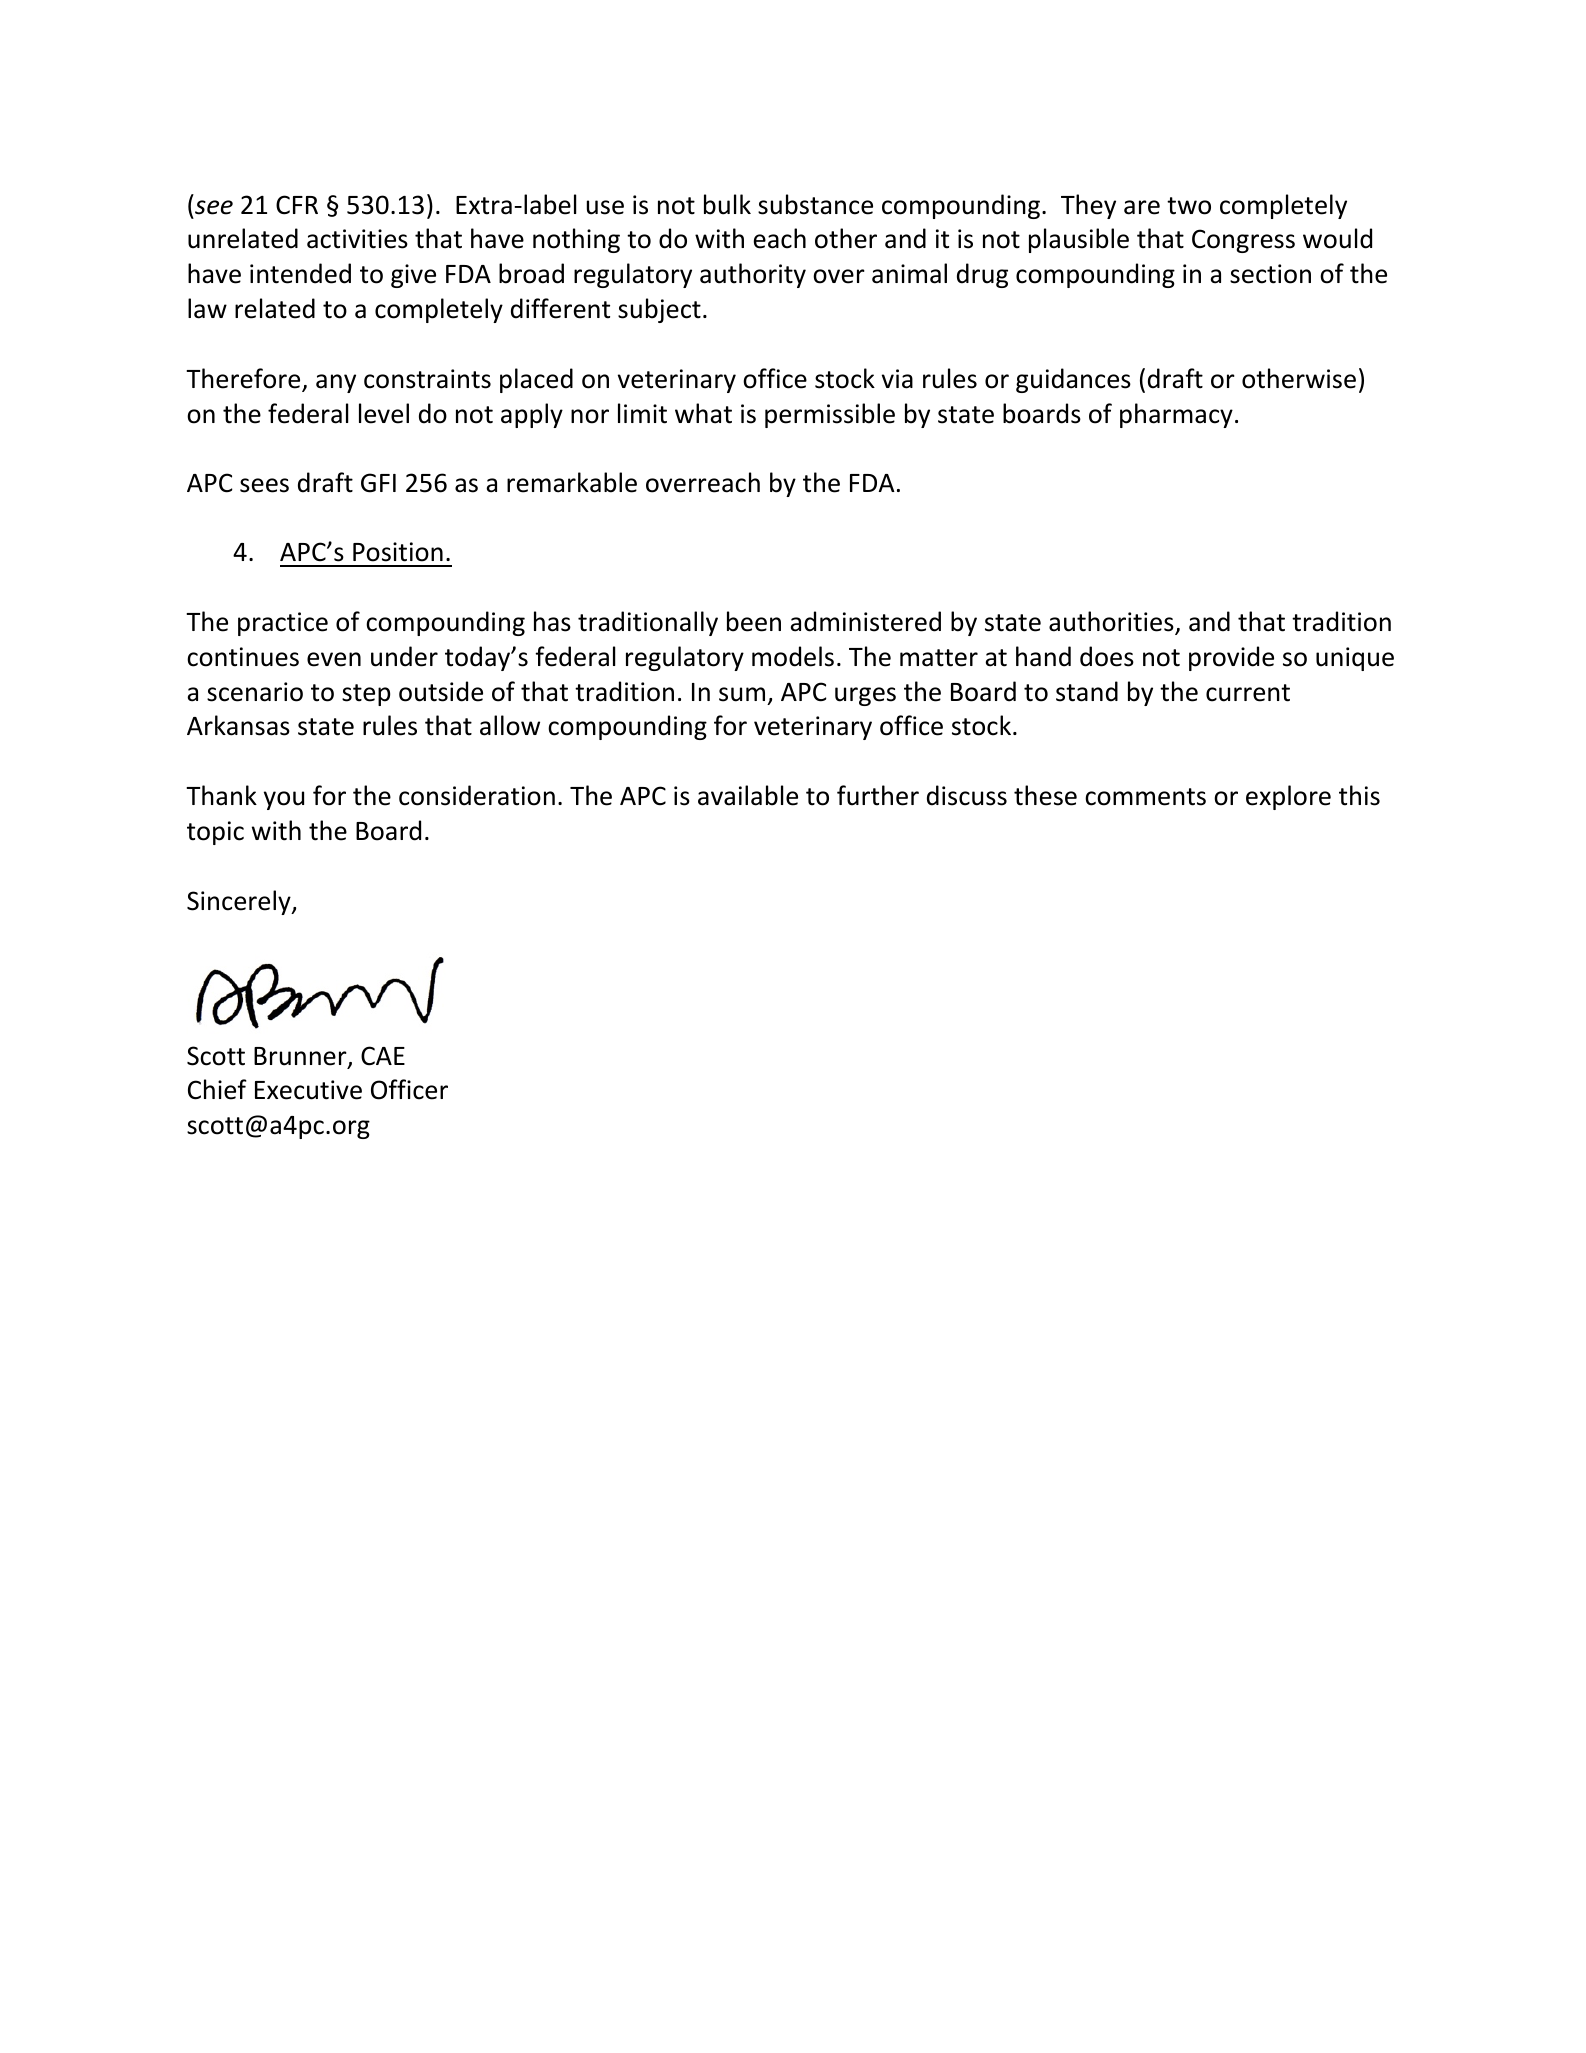  Describe the element at coordinates (383, 1056) in the page. I see `CAE` at that location.
